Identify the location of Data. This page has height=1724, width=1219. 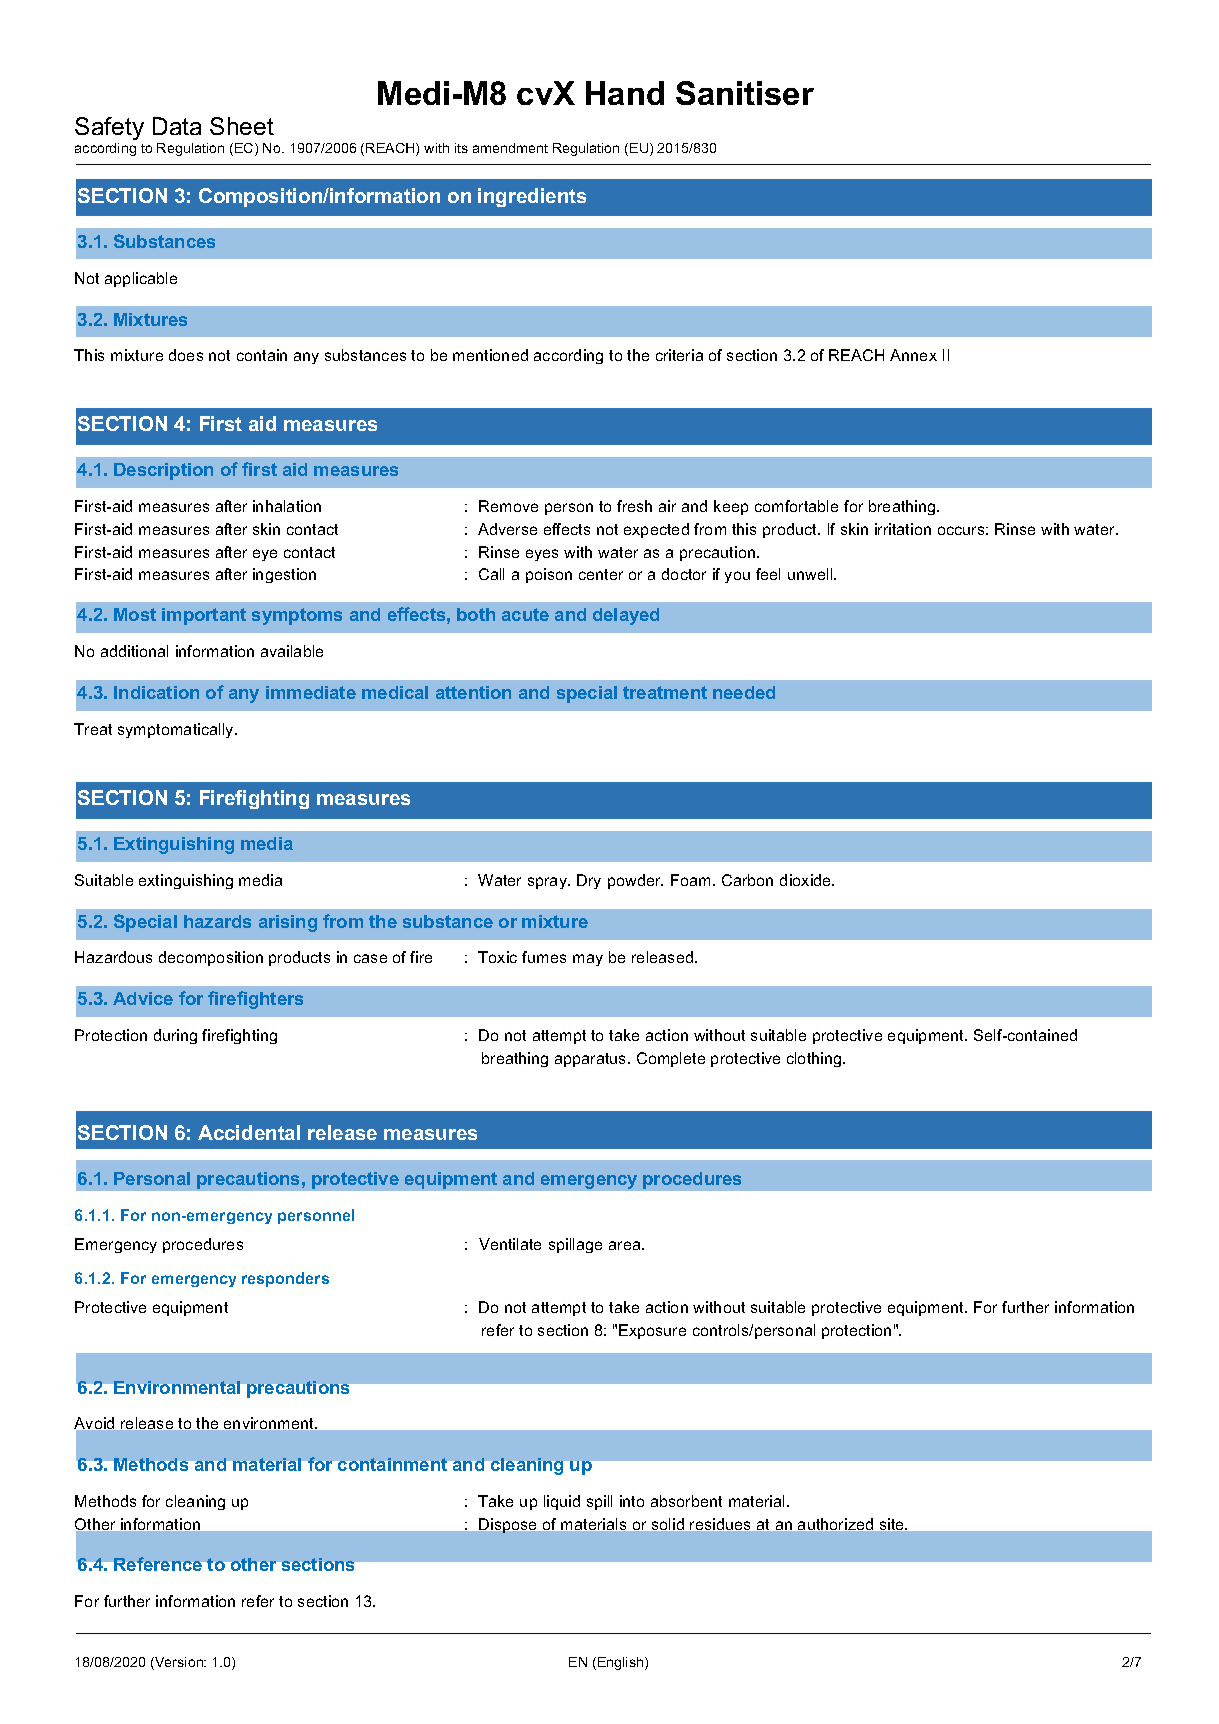
(177, 126).
